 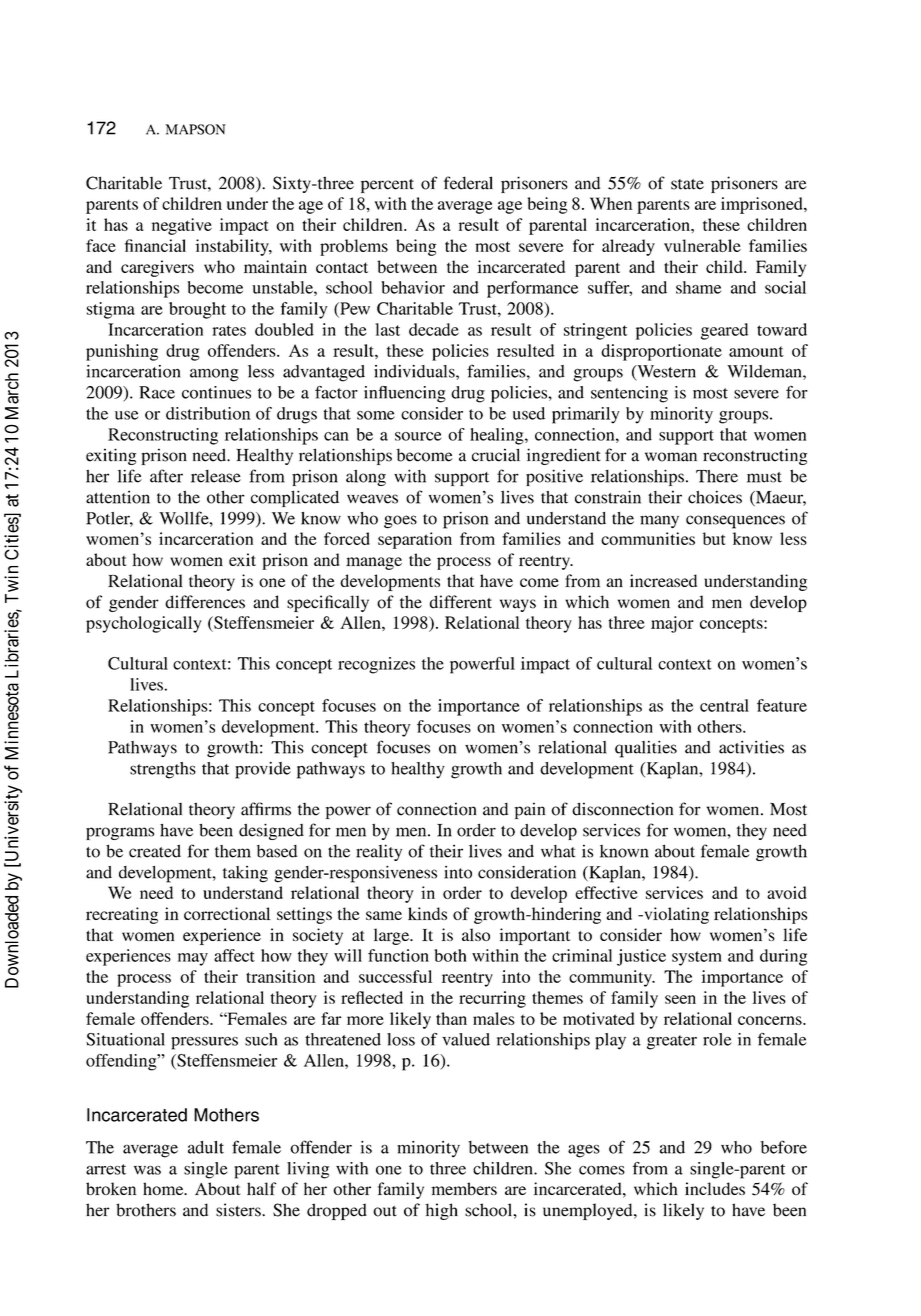 What do you see at coordinates (164, 1188) in the document?
I see `home` at bounding box center [164, 1188].
